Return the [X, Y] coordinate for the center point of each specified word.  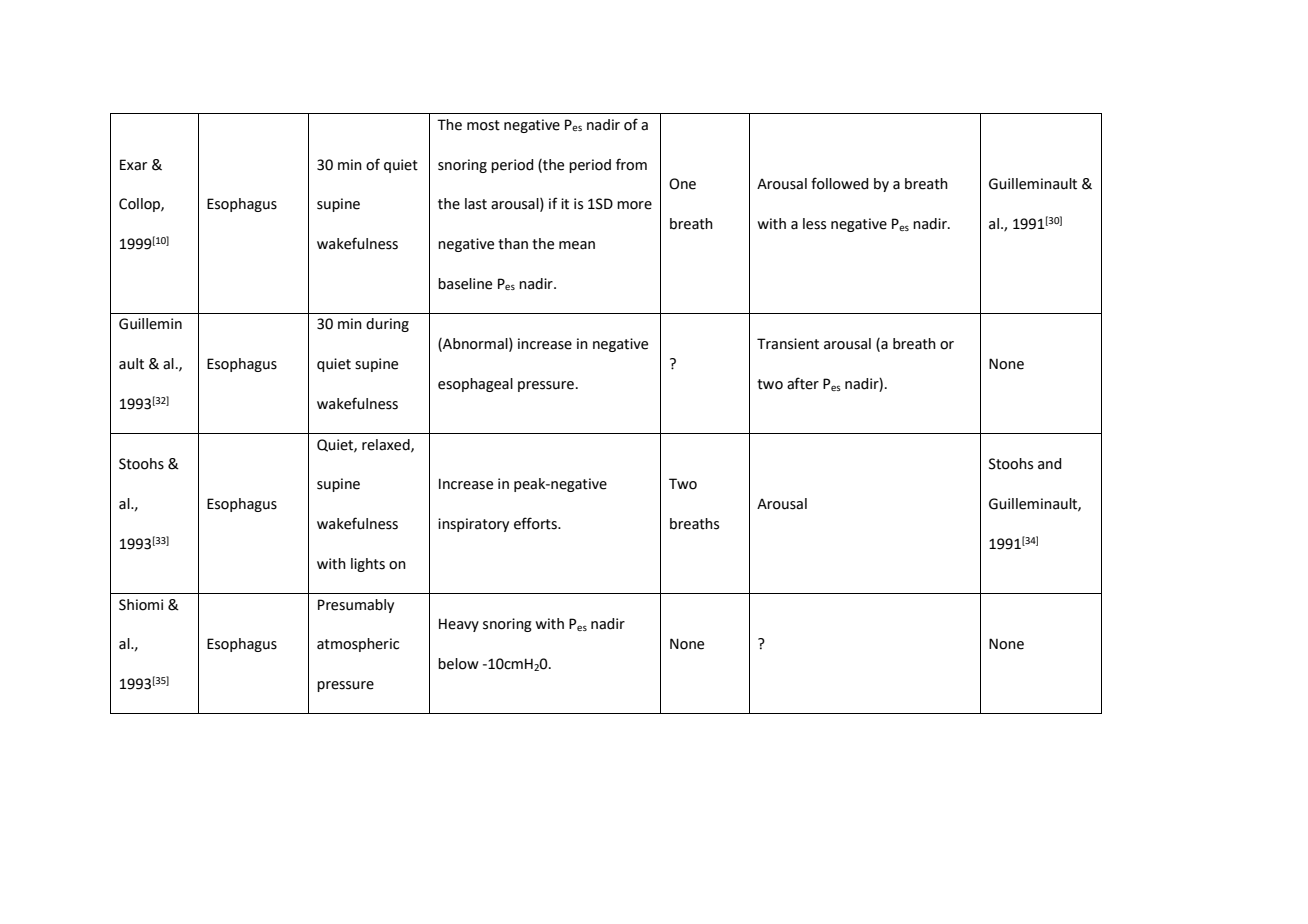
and [1050, 464]
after [803, 383]
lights [368, 565]
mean [577, 245]
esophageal [475, 385]
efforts [536, 523]
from [631, 164]
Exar [133, 165]
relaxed [387, 445]
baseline [465, 284]
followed [840, 183]
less [814, 224]
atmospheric [358, 645]
